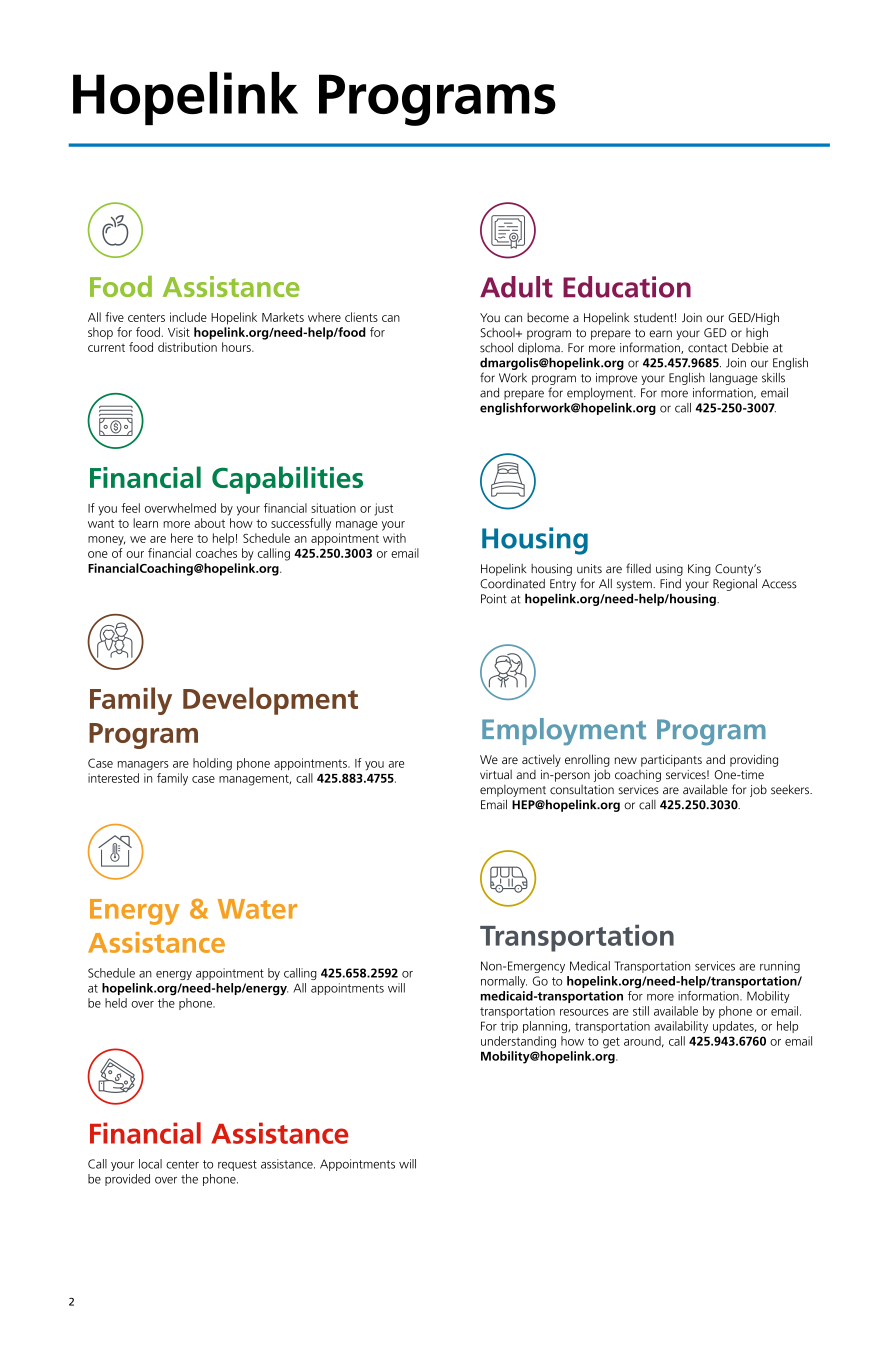 Image resolution: width=892 pixels, height=1372 pixels. What do you see at coordinates (735, 584) in the page?
I see `Regional` at bounding box center [735, 584].
